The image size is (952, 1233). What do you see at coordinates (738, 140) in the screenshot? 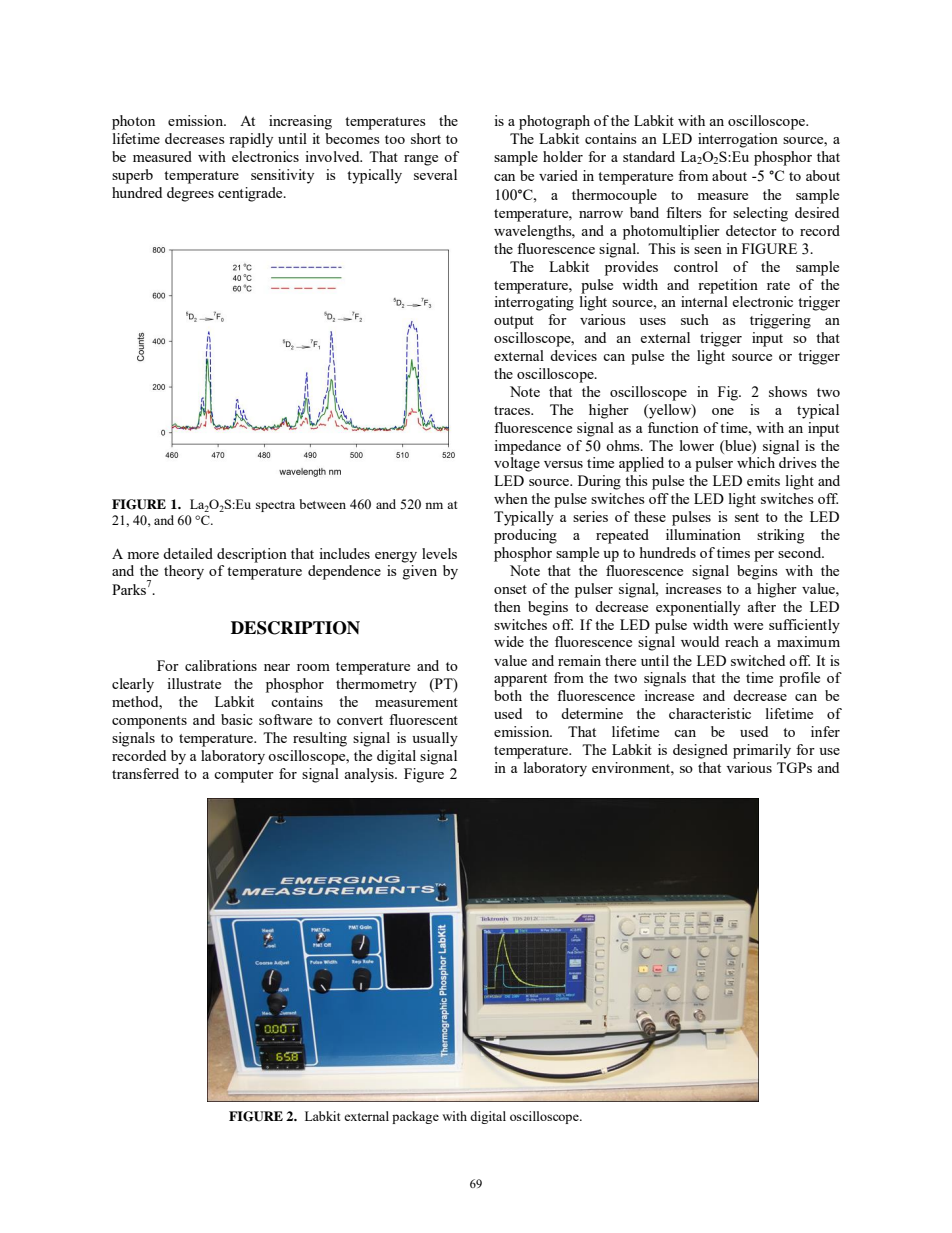
I see `interrogation` at bounding box center [738, 140].
